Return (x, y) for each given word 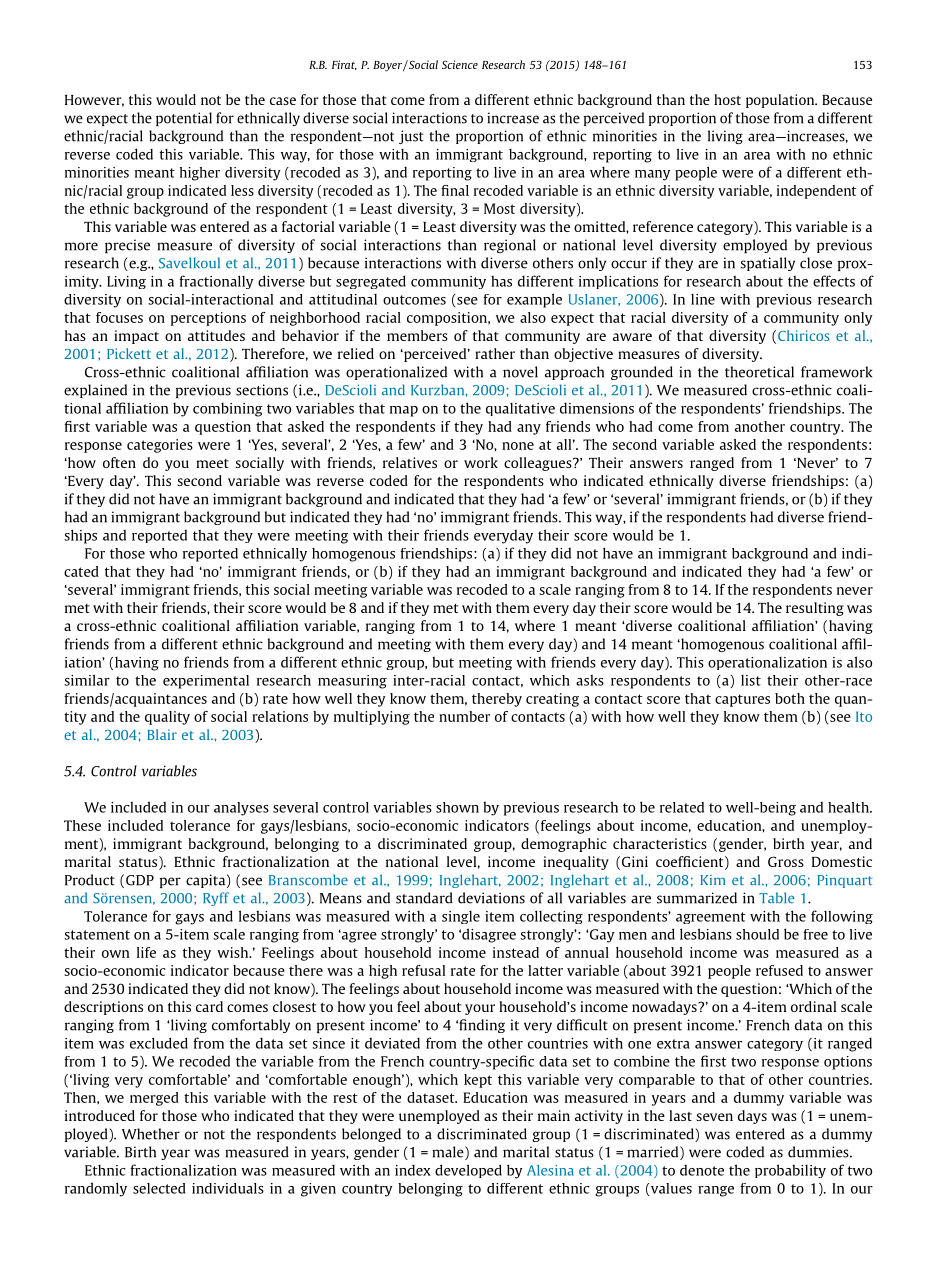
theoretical (759, 372)
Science (460, 64)
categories (160, 446)
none (518, 446)
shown (457, 807)
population (781, 101)
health (849, 807)
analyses (241, 809)
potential (184, 119)
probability (790, 1171)
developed (468, 1171)
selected (159, 1188)
